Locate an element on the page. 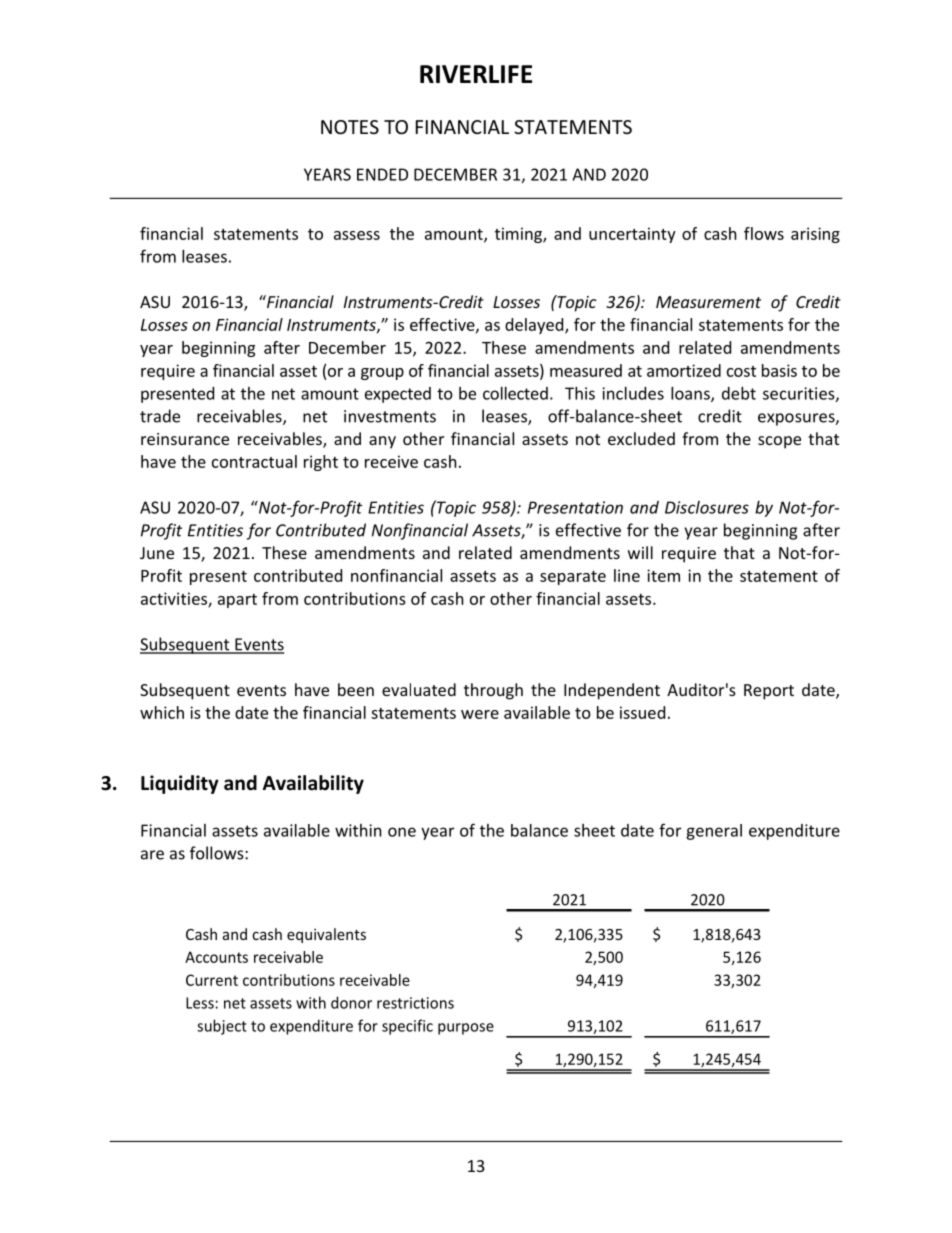 The image size is (952, 1233). purpose is located at coordinates (466, 1029).
